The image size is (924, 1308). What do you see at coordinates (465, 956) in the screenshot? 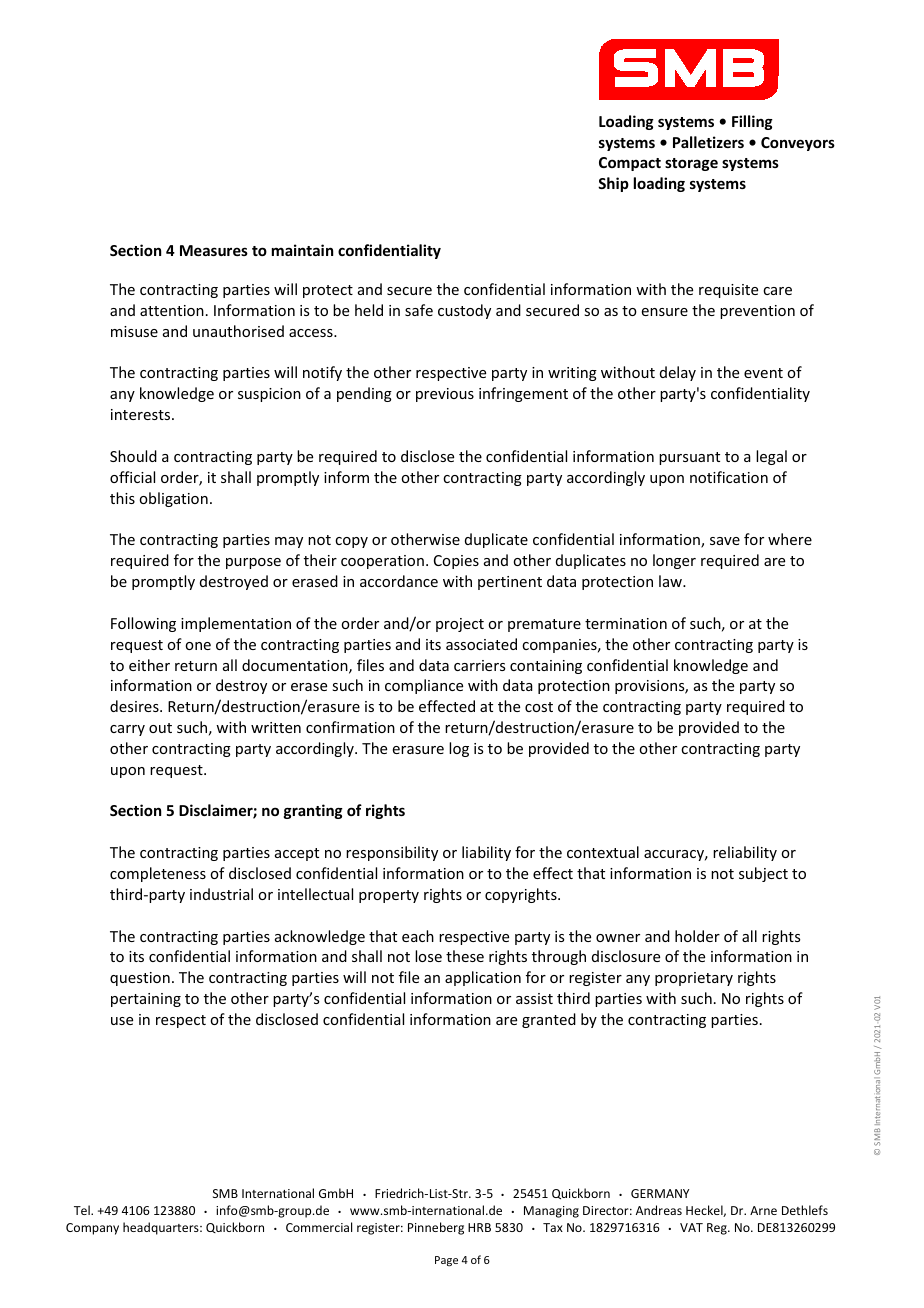
I see `these` at bounding box center [465, 956].
